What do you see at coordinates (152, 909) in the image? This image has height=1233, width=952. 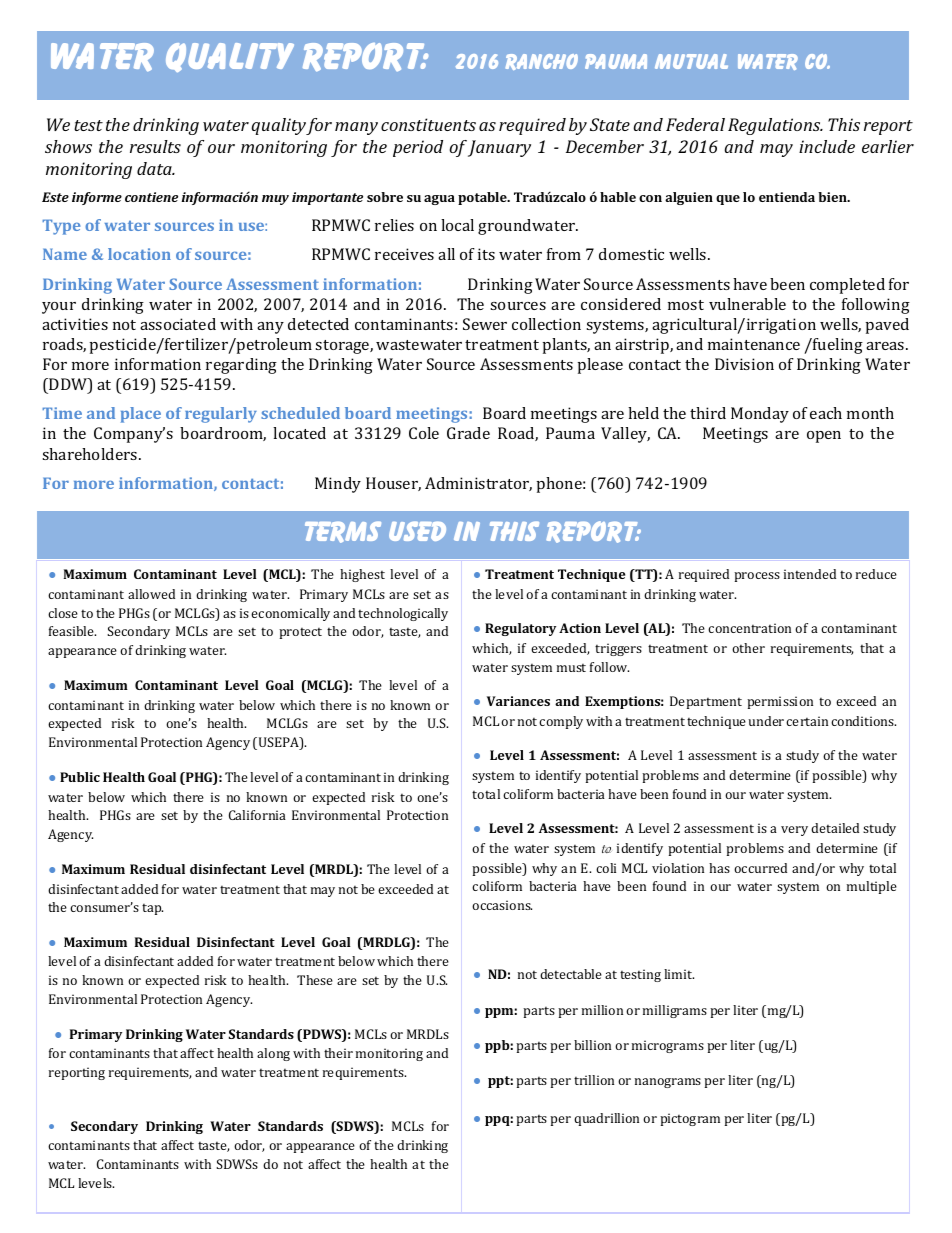 I see `tap` at bounding box center [152, 909].
